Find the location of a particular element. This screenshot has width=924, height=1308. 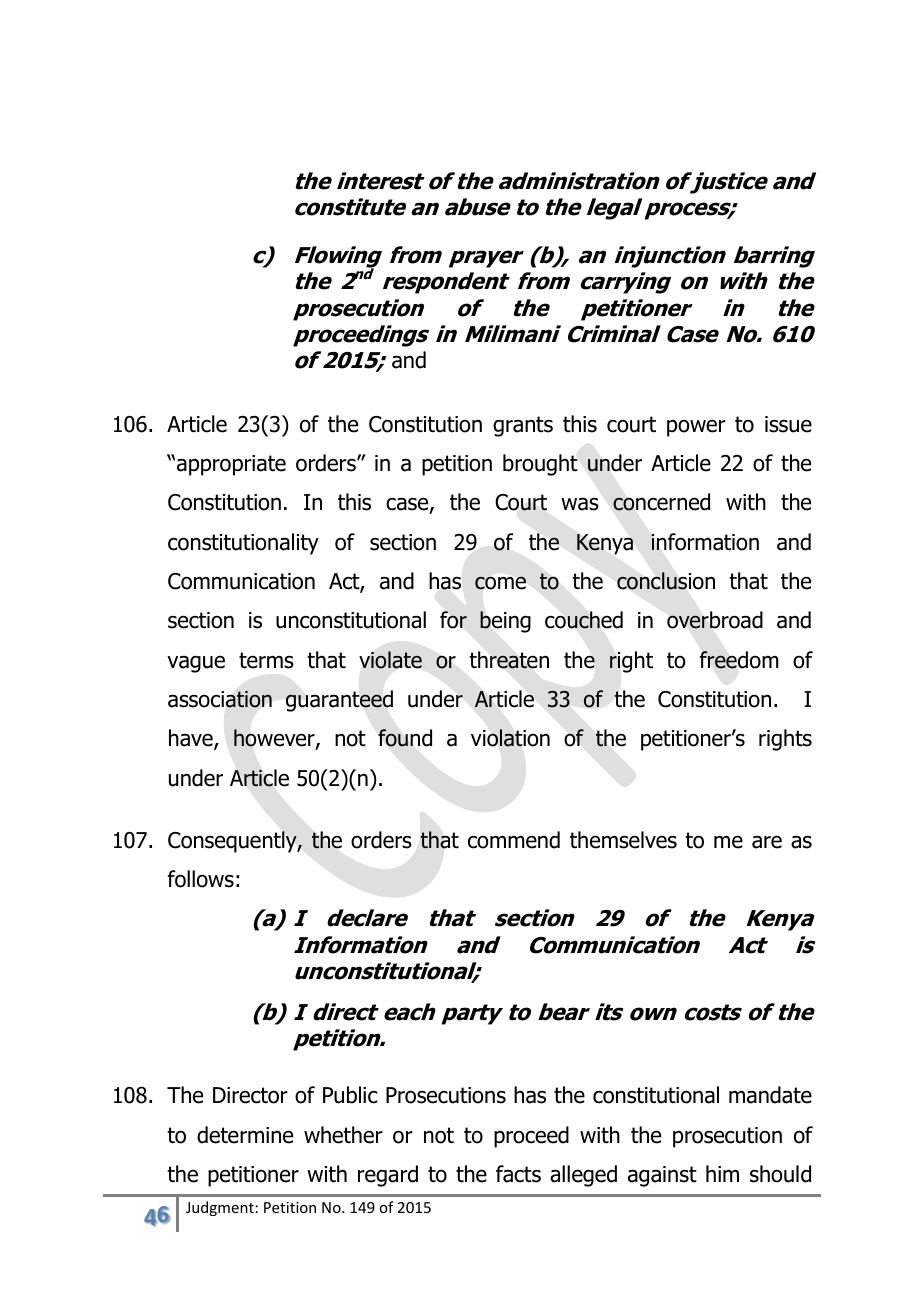

follows is located at coordinates (201, 879).
